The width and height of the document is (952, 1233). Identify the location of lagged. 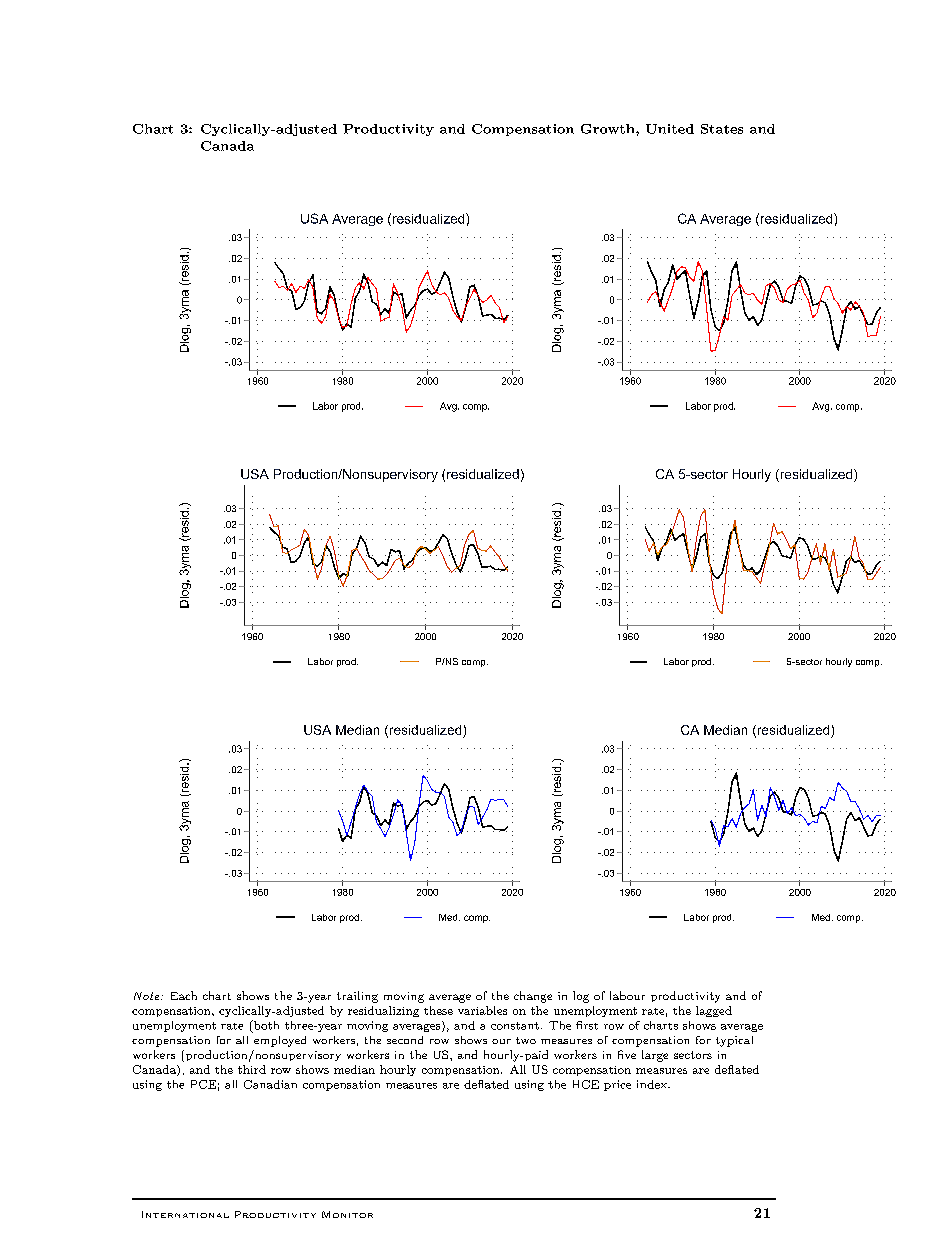
(714, 1011).
